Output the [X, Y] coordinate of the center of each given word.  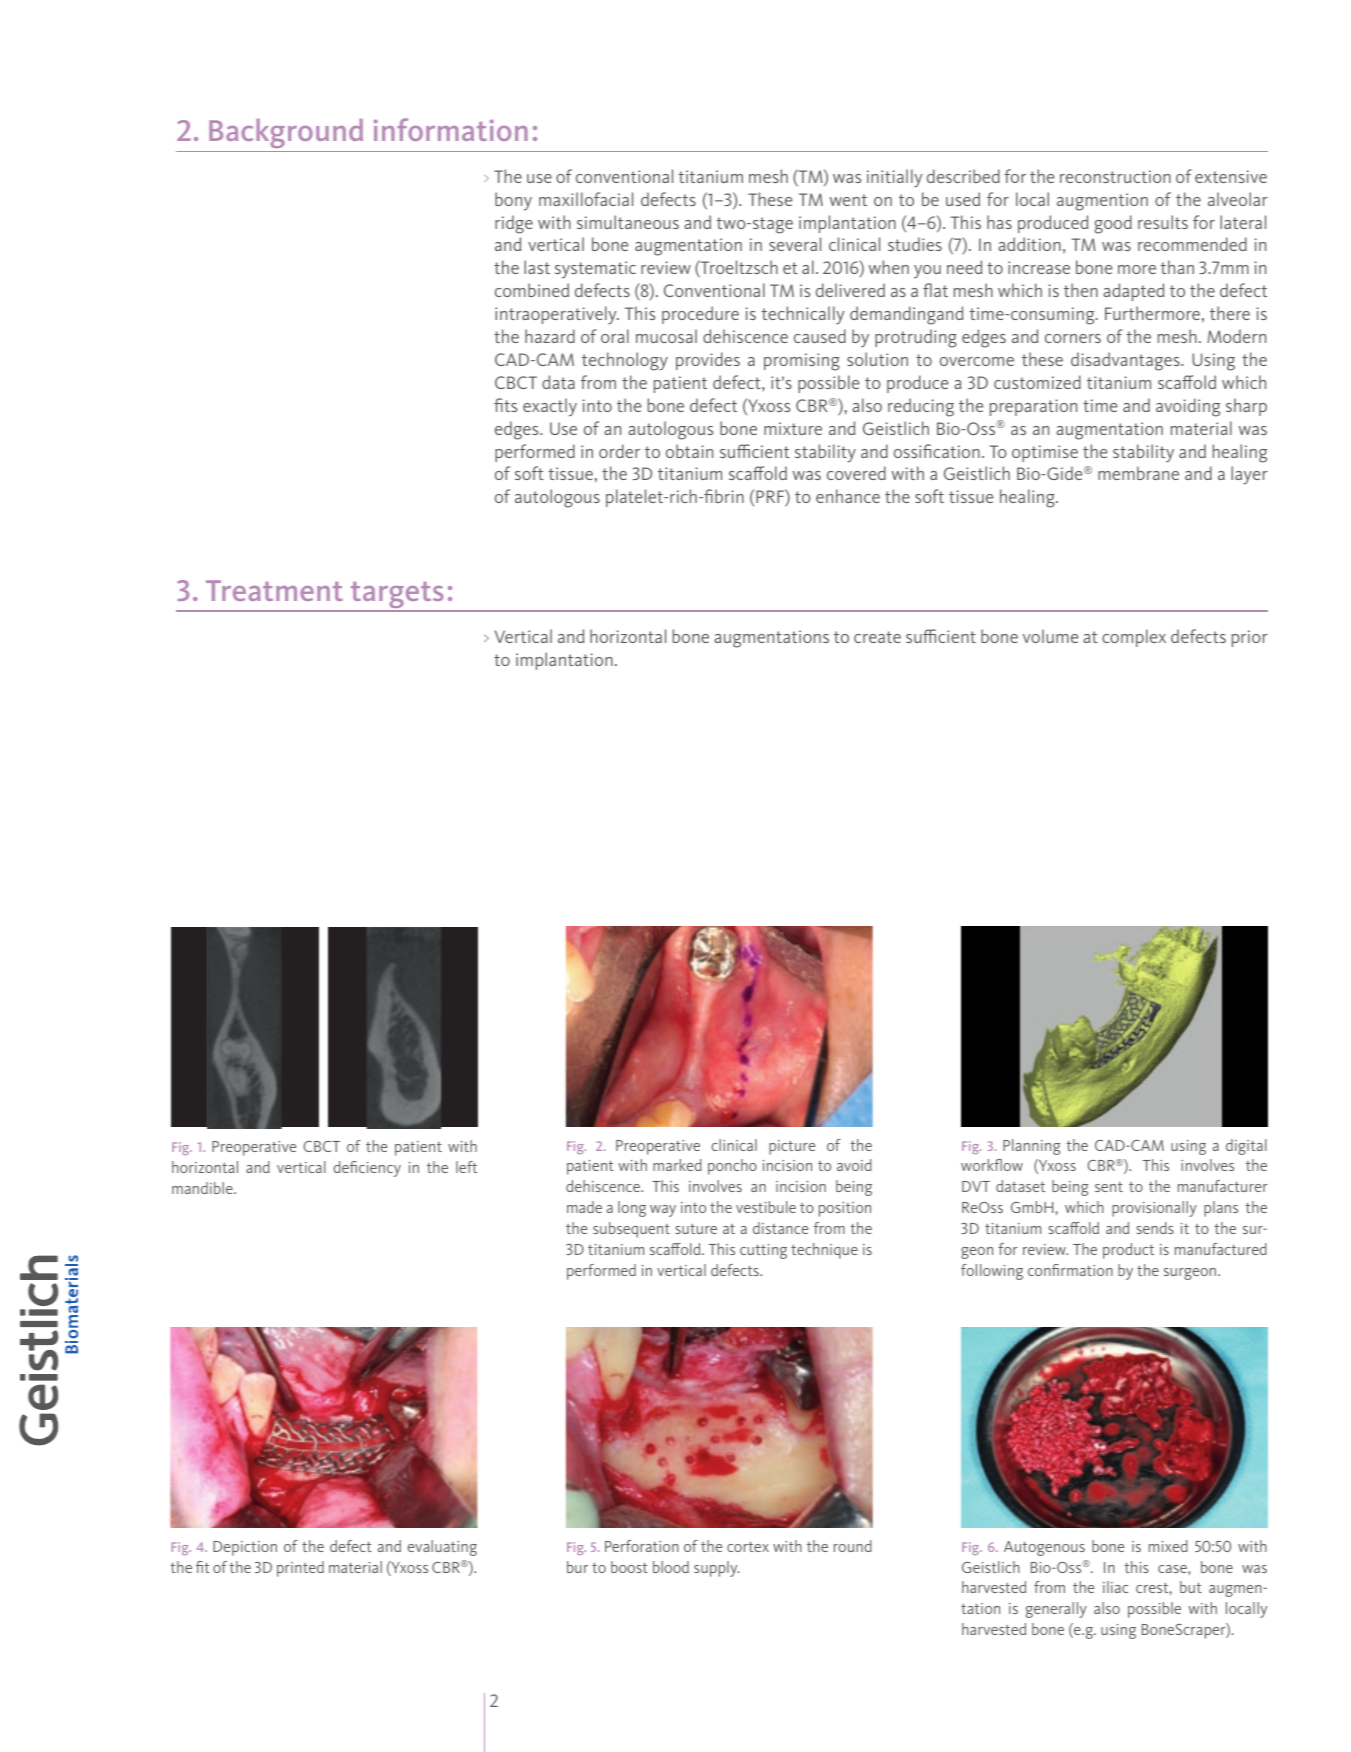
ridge [514, 224]
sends [1155, 1228]
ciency [380, 1169]
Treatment [274, 590]
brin [729, 496]
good [1113, 224]
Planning [1031, 1147]
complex [1134, 638]
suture [696, 1229]
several [795, 244]
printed [300, 1569]
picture [792, 1147]
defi [345, 1167]
